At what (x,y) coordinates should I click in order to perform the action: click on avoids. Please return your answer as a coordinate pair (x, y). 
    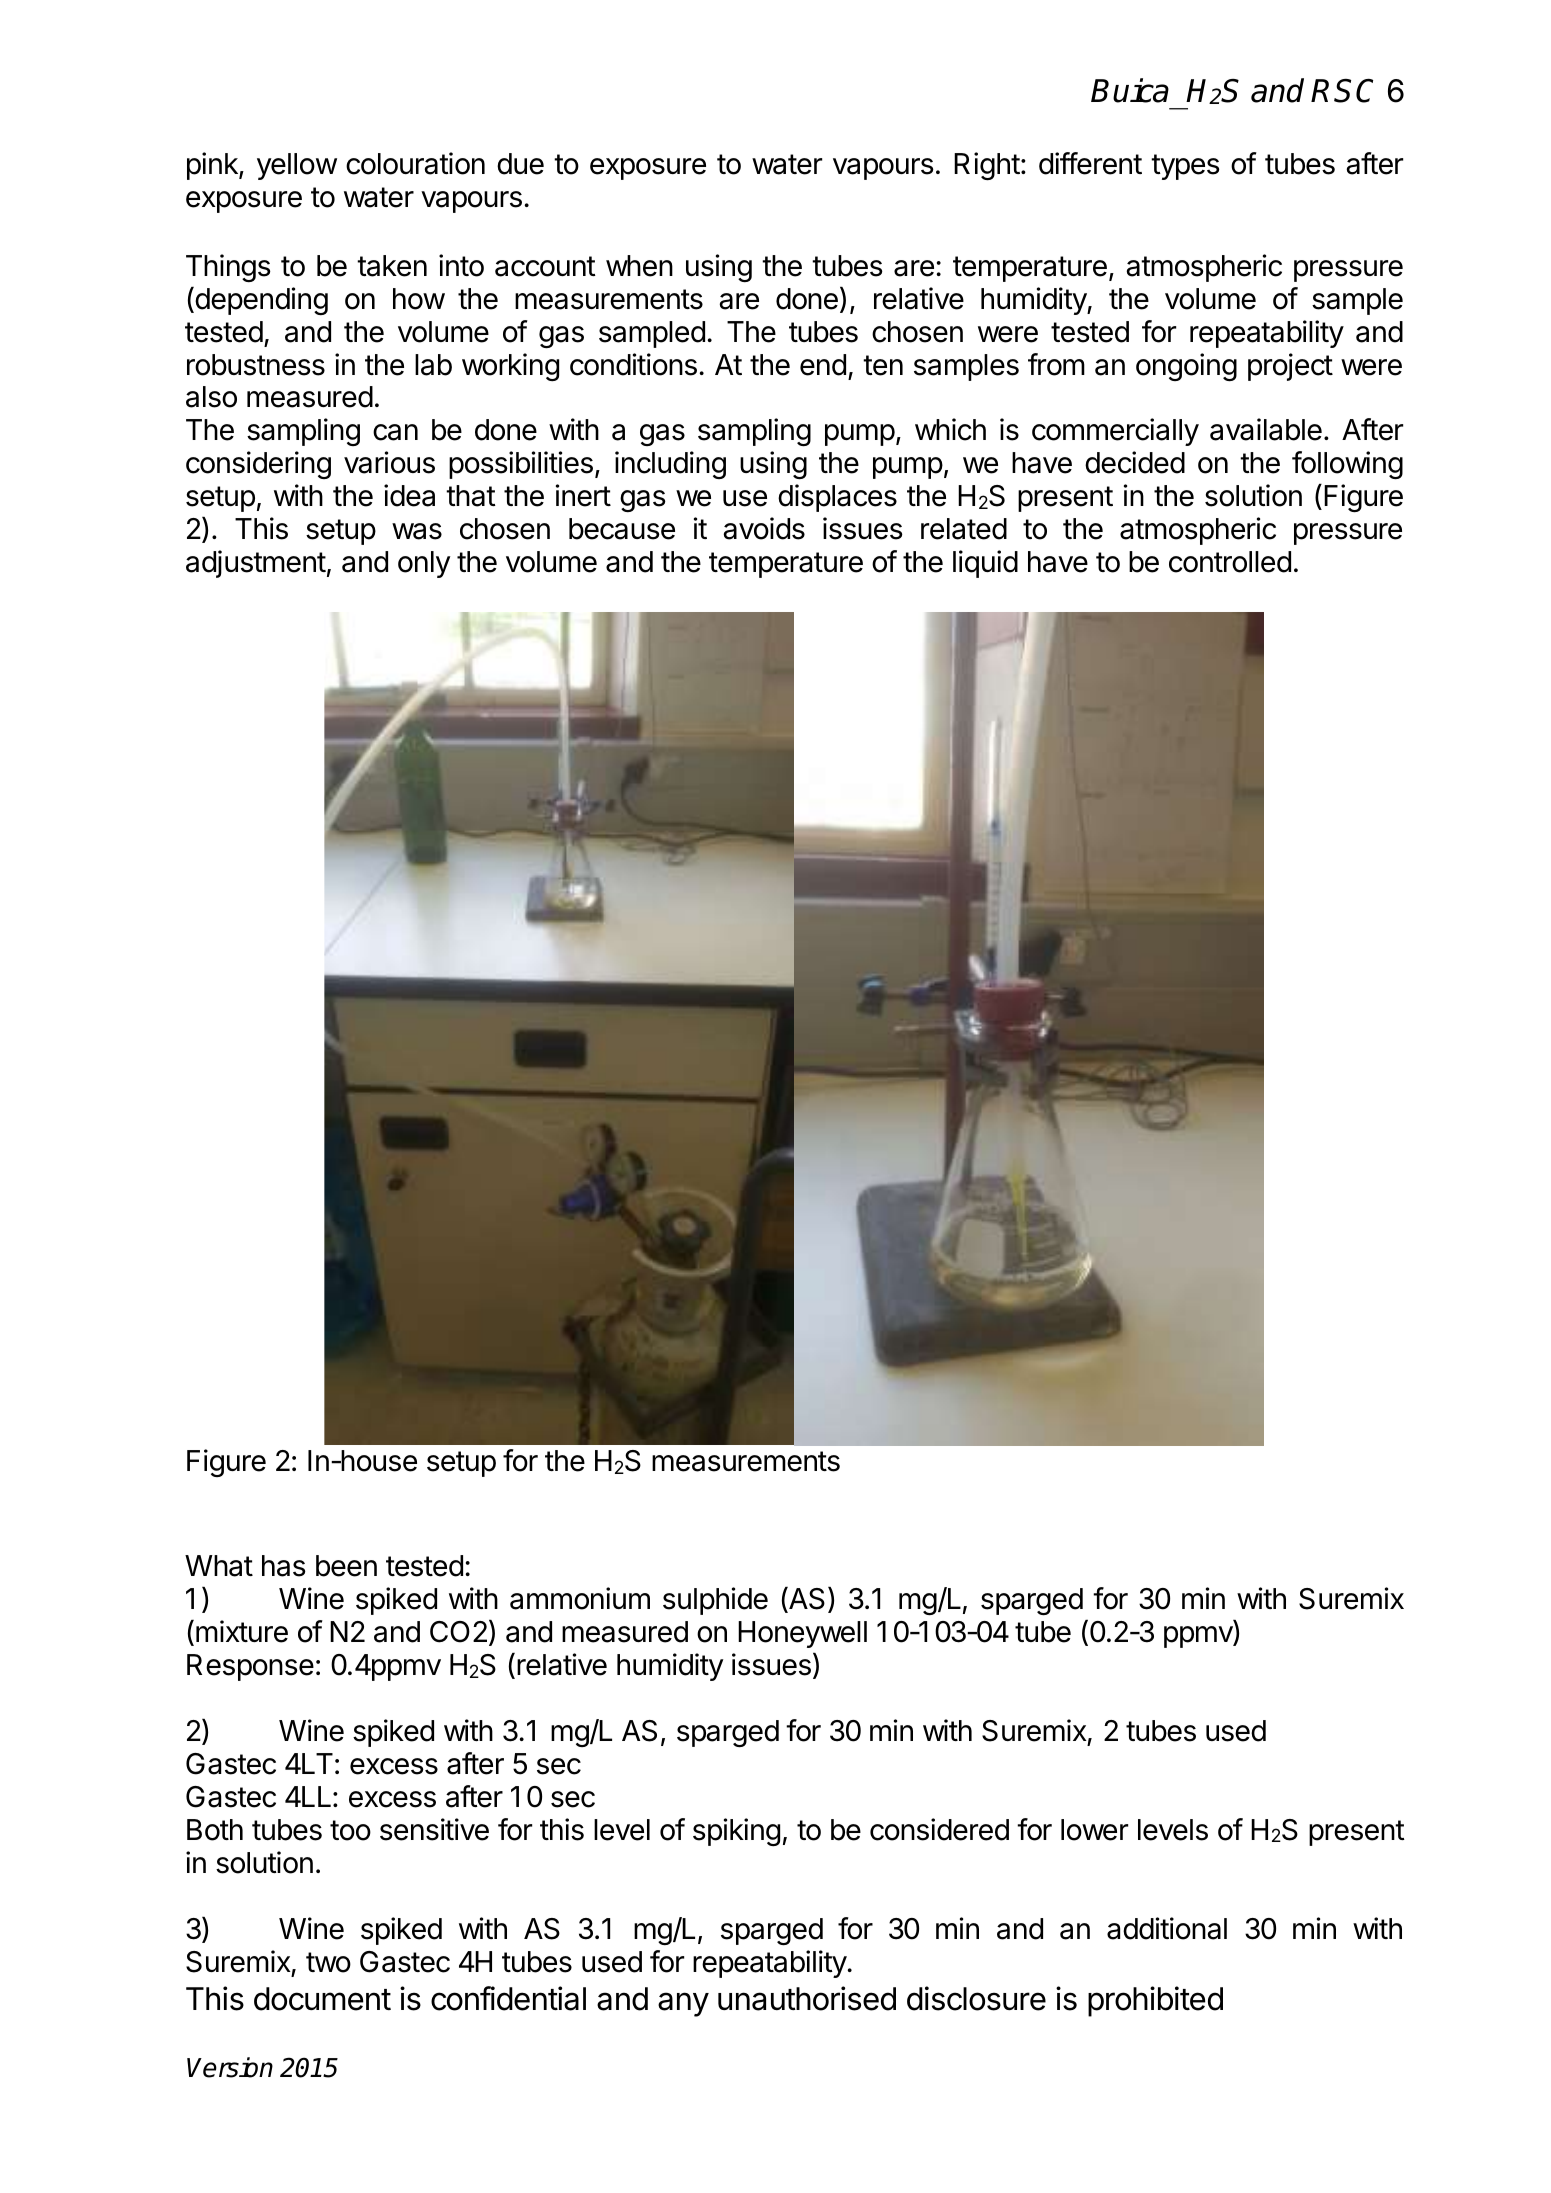
    Looking at the image, I should click on (764, 528).
